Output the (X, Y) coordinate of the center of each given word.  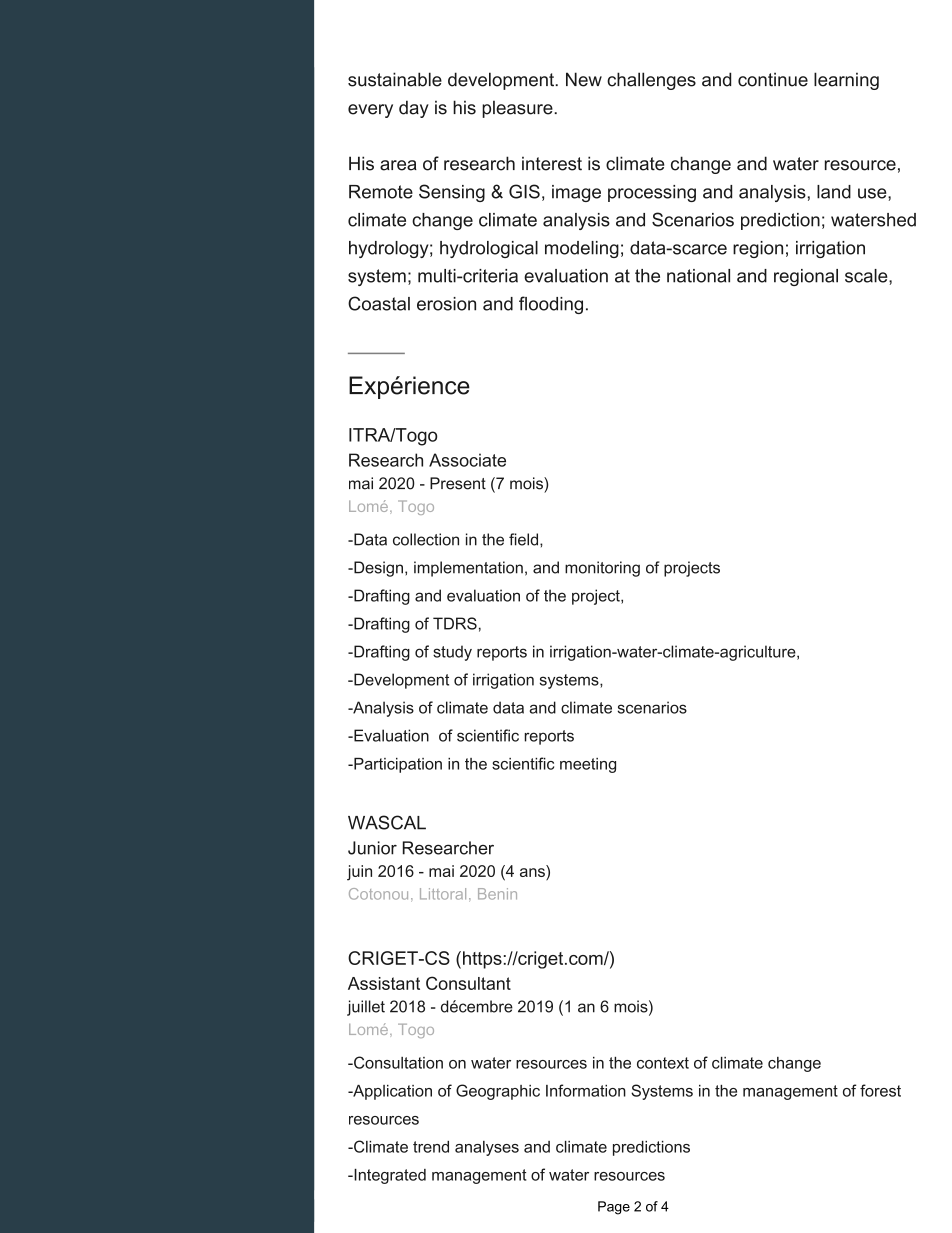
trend (431, 1147)
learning (846, 81)
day (414, 109)
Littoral (443, 894)
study (452, 653)
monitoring (602, 569)
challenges (651, 81)
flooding (551, 305)
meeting (588, 765)
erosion (446, 304)
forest (880, 1090)
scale (867, 276)
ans (532, 872)
